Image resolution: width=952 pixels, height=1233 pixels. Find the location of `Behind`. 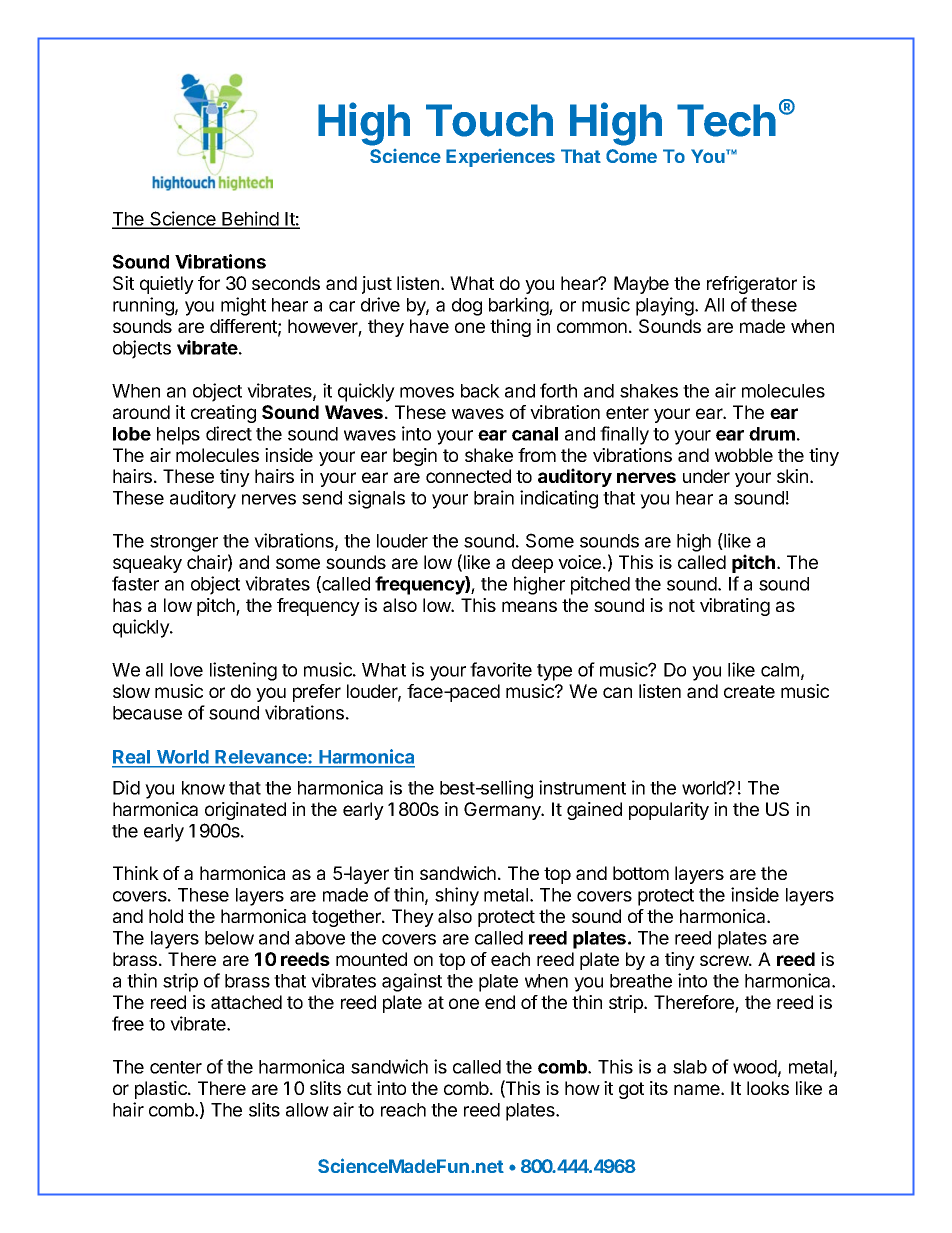

Behind is located at coordinates (250, 219).
